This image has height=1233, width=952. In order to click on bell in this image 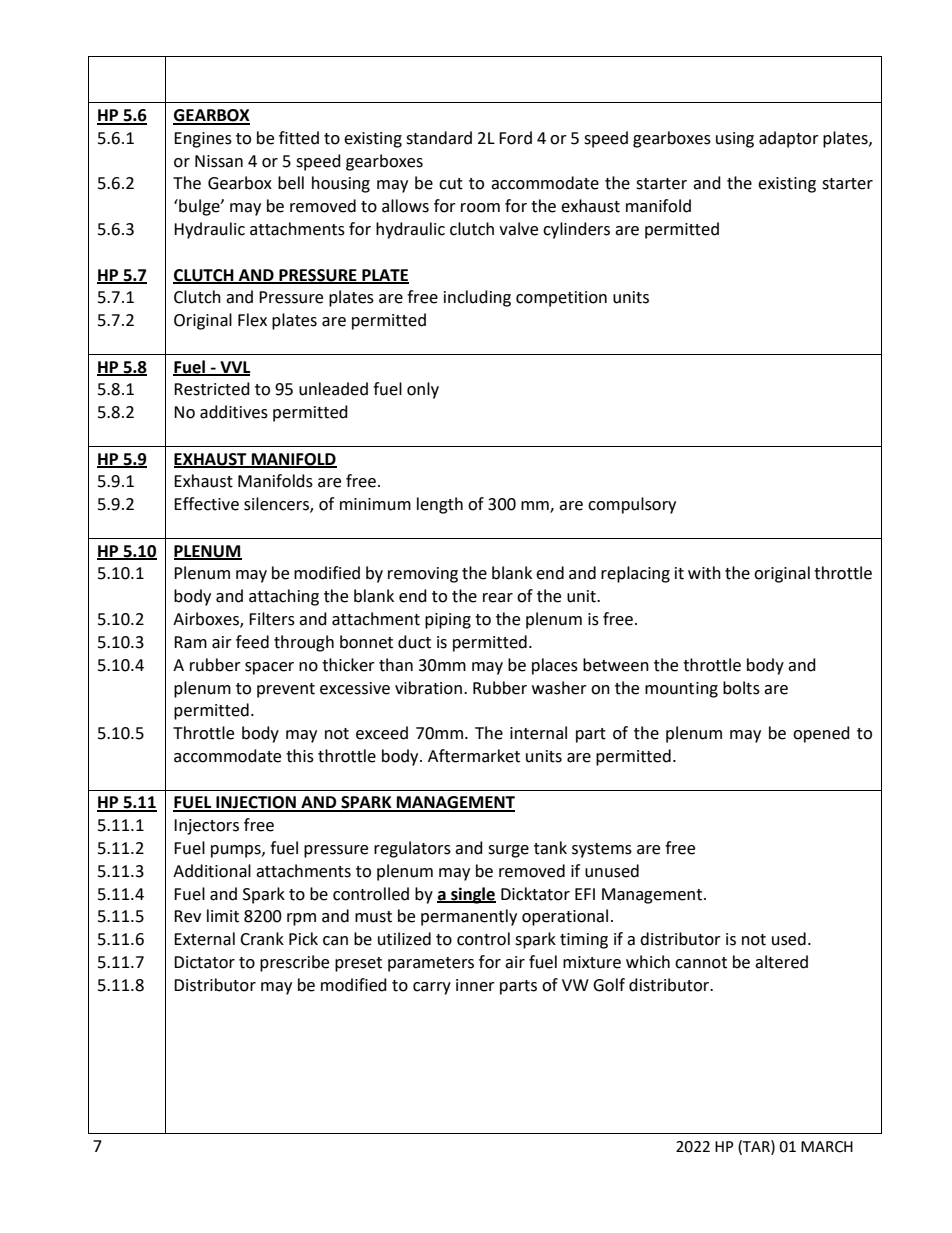, I will do `click(291, 183)`.
